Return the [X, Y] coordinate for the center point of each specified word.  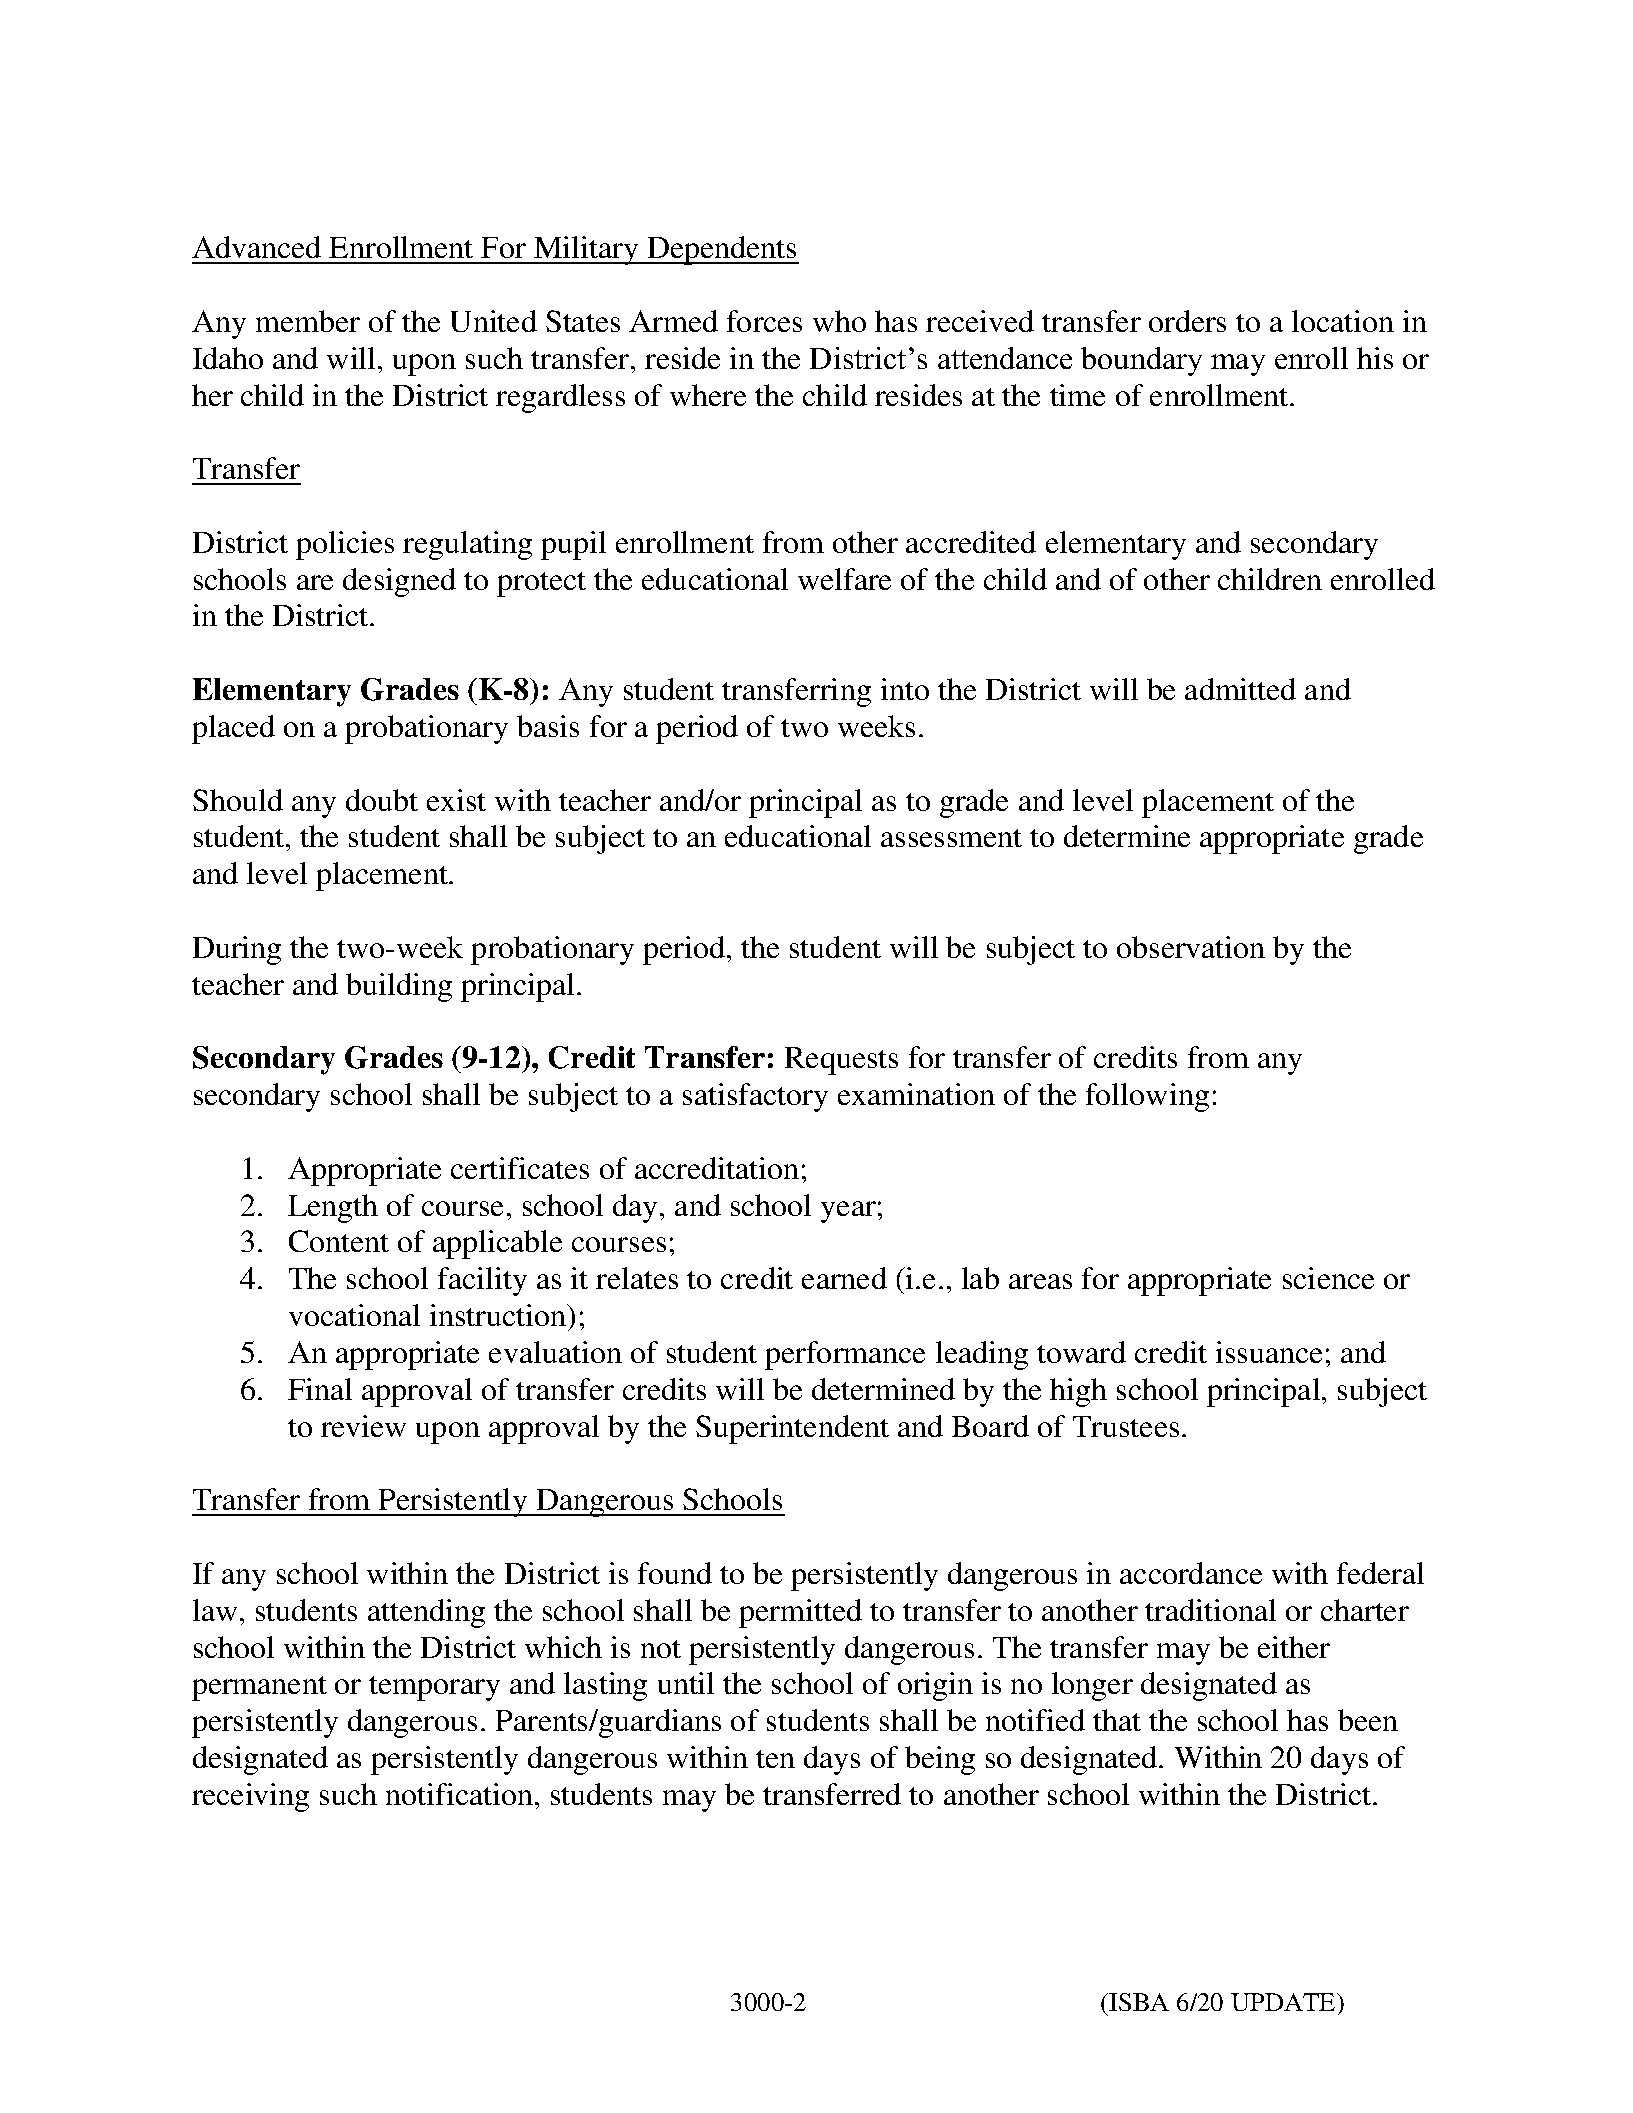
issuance [1269, 1352]
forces [764, 321]
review [363, 1426]
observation [1191, 947]
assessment [951, 838]
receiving [250, 1797]
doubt [382, 800]
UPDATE [1284, 2002]
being [940, 1760]
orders [1187, 321]
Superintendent [792, 1429]
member [308, 321]
